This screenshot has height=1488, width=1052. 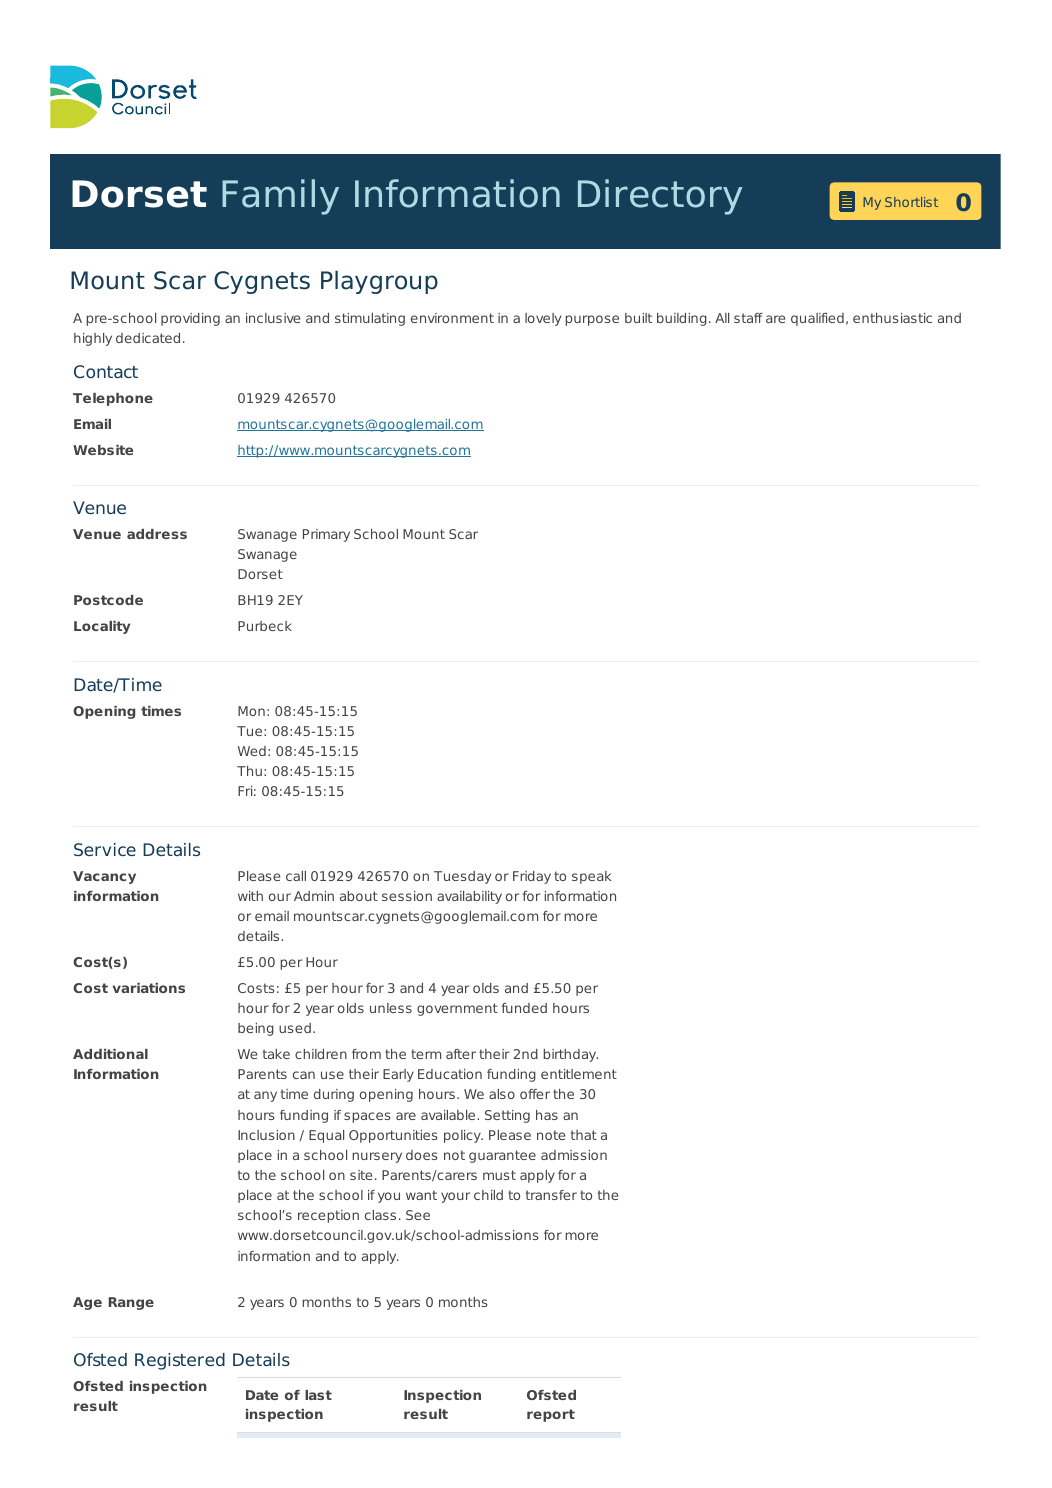 What do you see at coordinates (592, 877) in the screenshot?
I see `speak` at bounding box center [592, 877].
